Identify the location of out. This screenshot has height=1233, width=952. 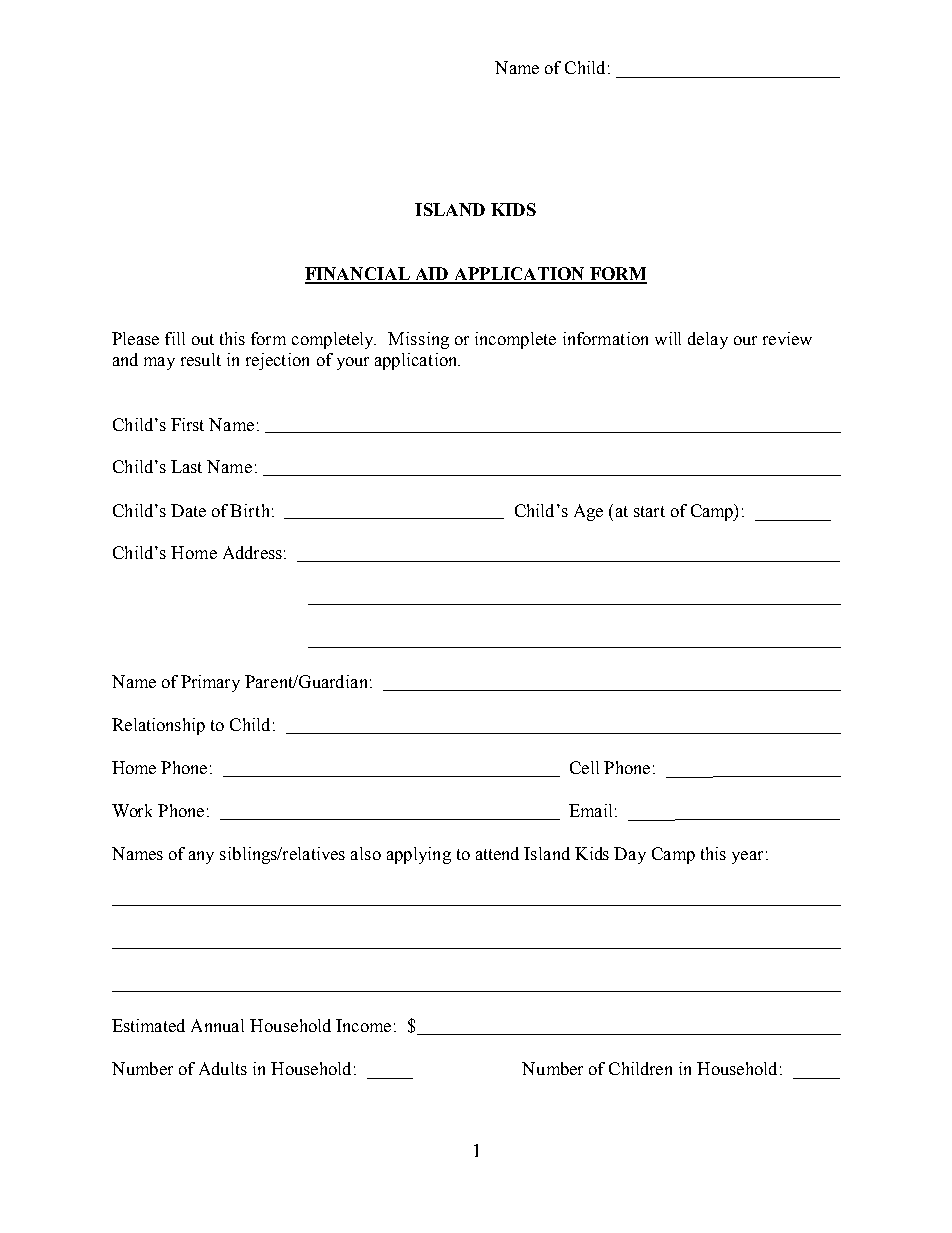
(203, 339).
